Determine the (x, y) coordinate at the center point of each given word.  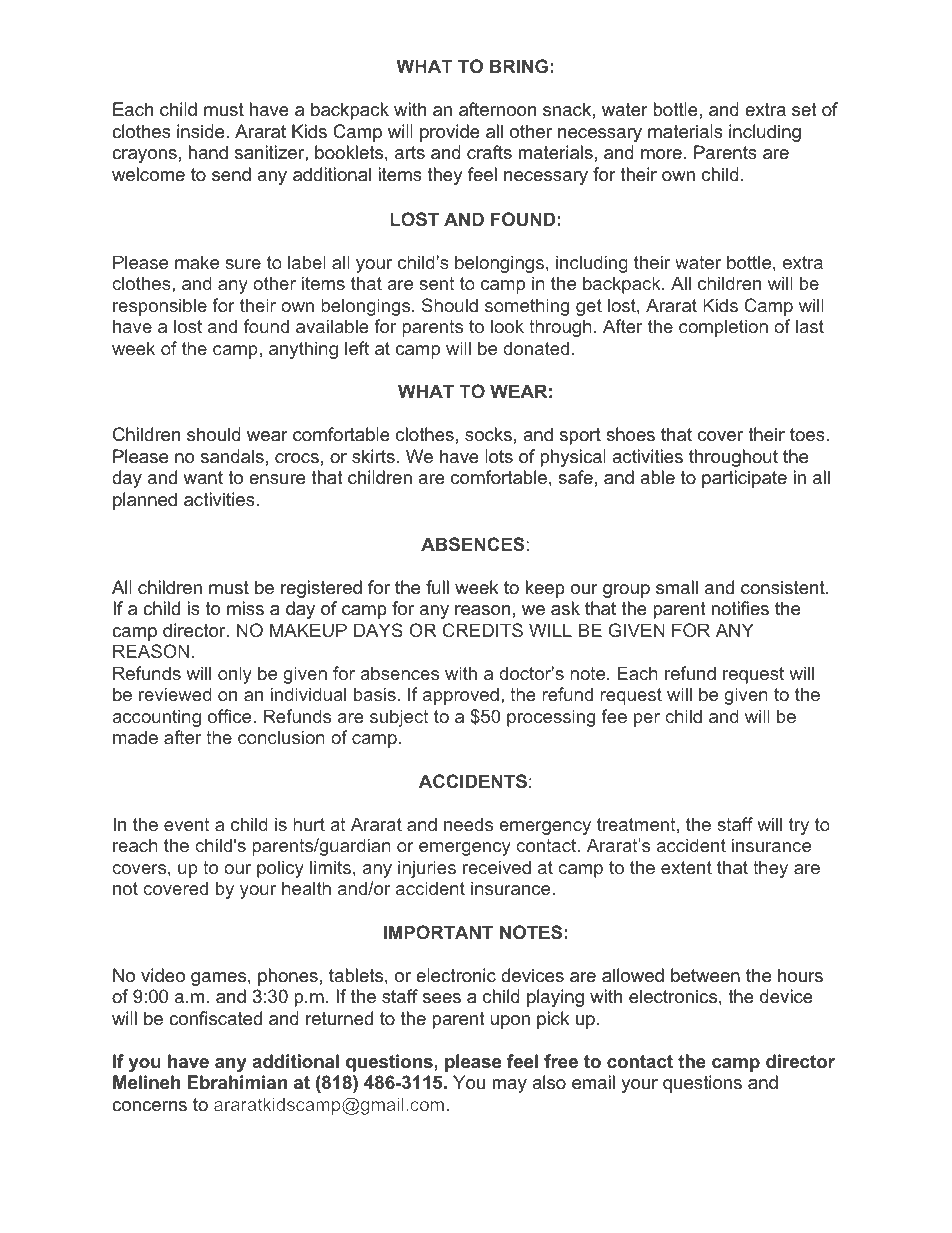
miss (245, 608)
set (804, 109)
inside (202, 131)
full (437, 587)
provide (450, 133)
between (705, 975)
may (509, 1086)
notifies (740, 608)
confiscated (215, 1018)
